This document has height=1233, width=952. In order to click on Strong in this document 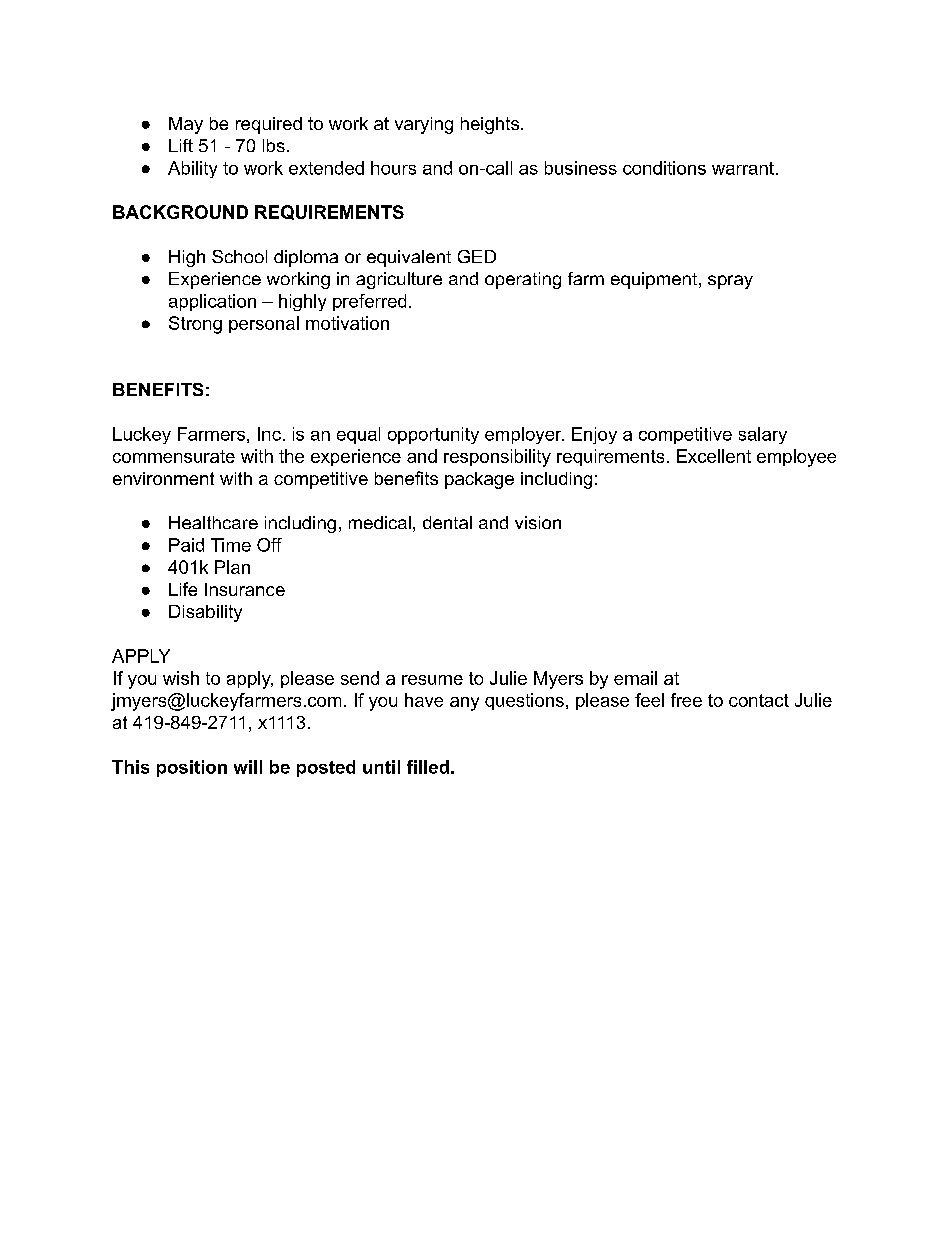, I will do `click(195, 325)`.
